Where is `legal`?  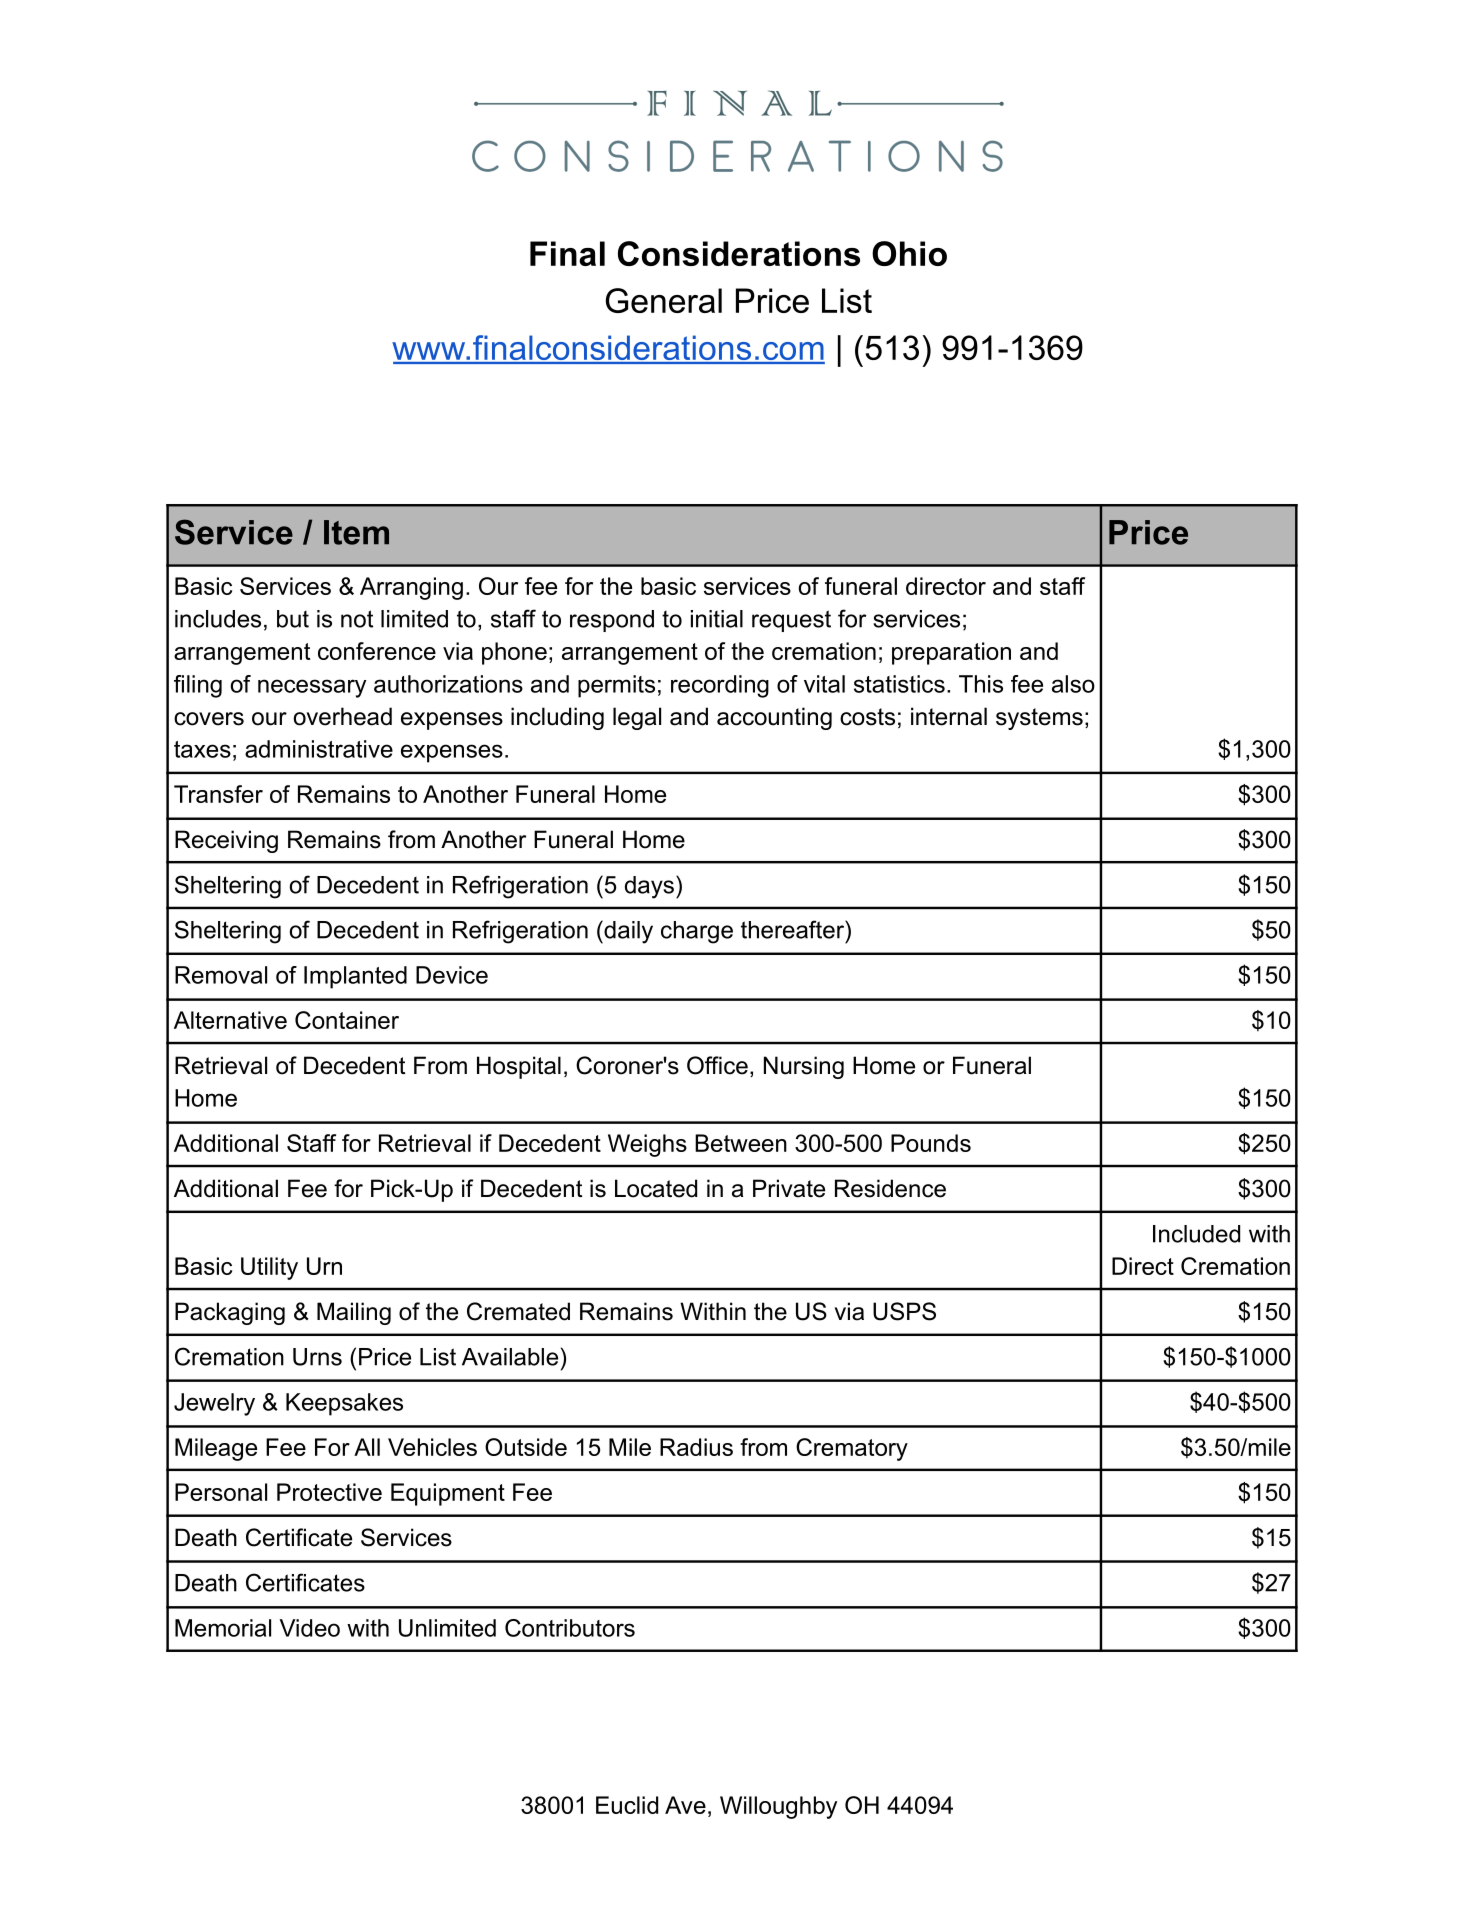
legal is located at coordinates (637, 718).
